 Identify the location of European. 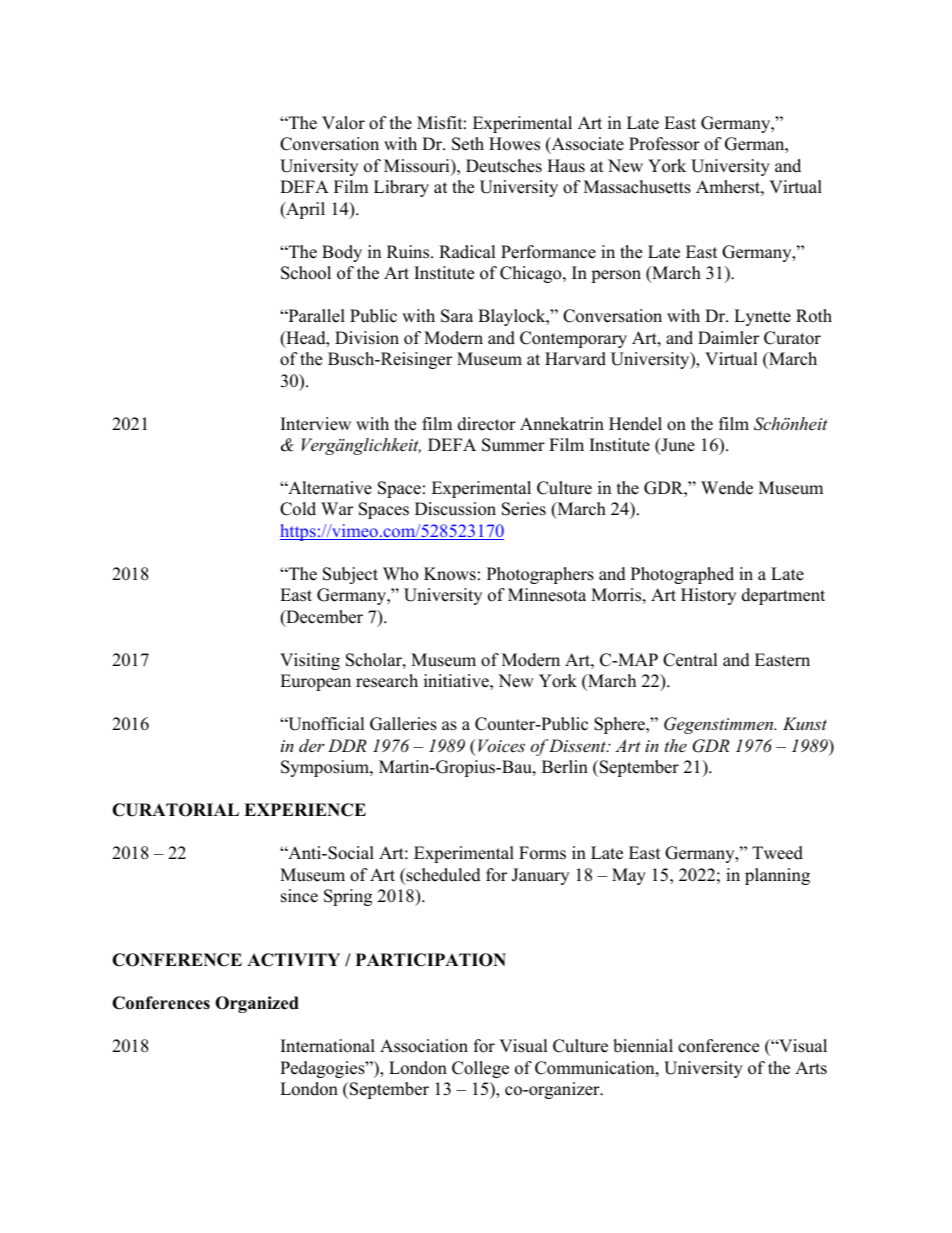
(315, 682).
